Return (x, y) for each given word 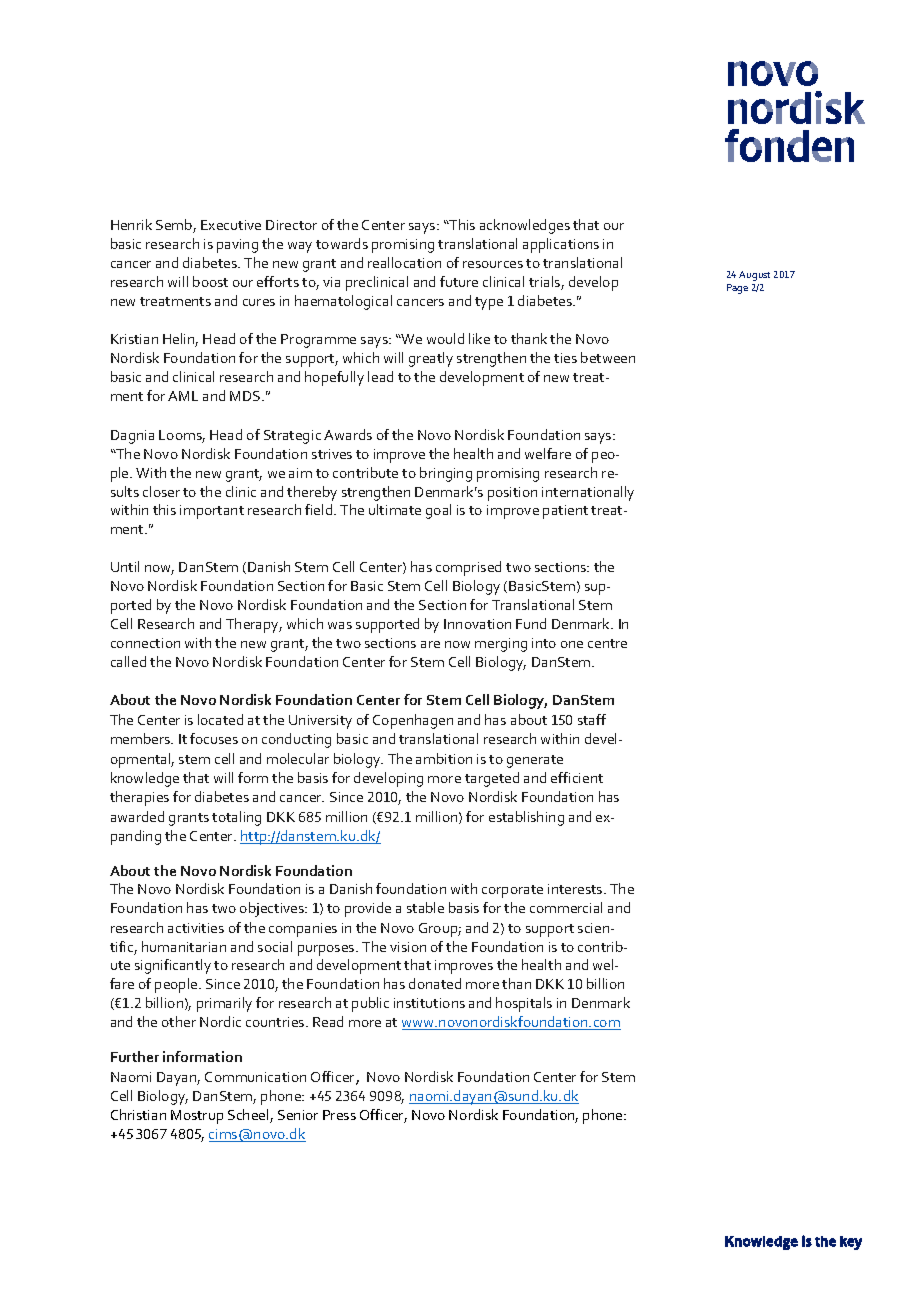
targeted (492, 779)
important (212, 512)
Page (737, 289)
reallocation (404, 262)
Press (339, 1115)
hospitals (524, 1004)
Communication (255, 1077)
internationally (588, 493)
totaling (236, 818)
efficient (577, 777)
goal (438, 511)
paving (237, 246)
